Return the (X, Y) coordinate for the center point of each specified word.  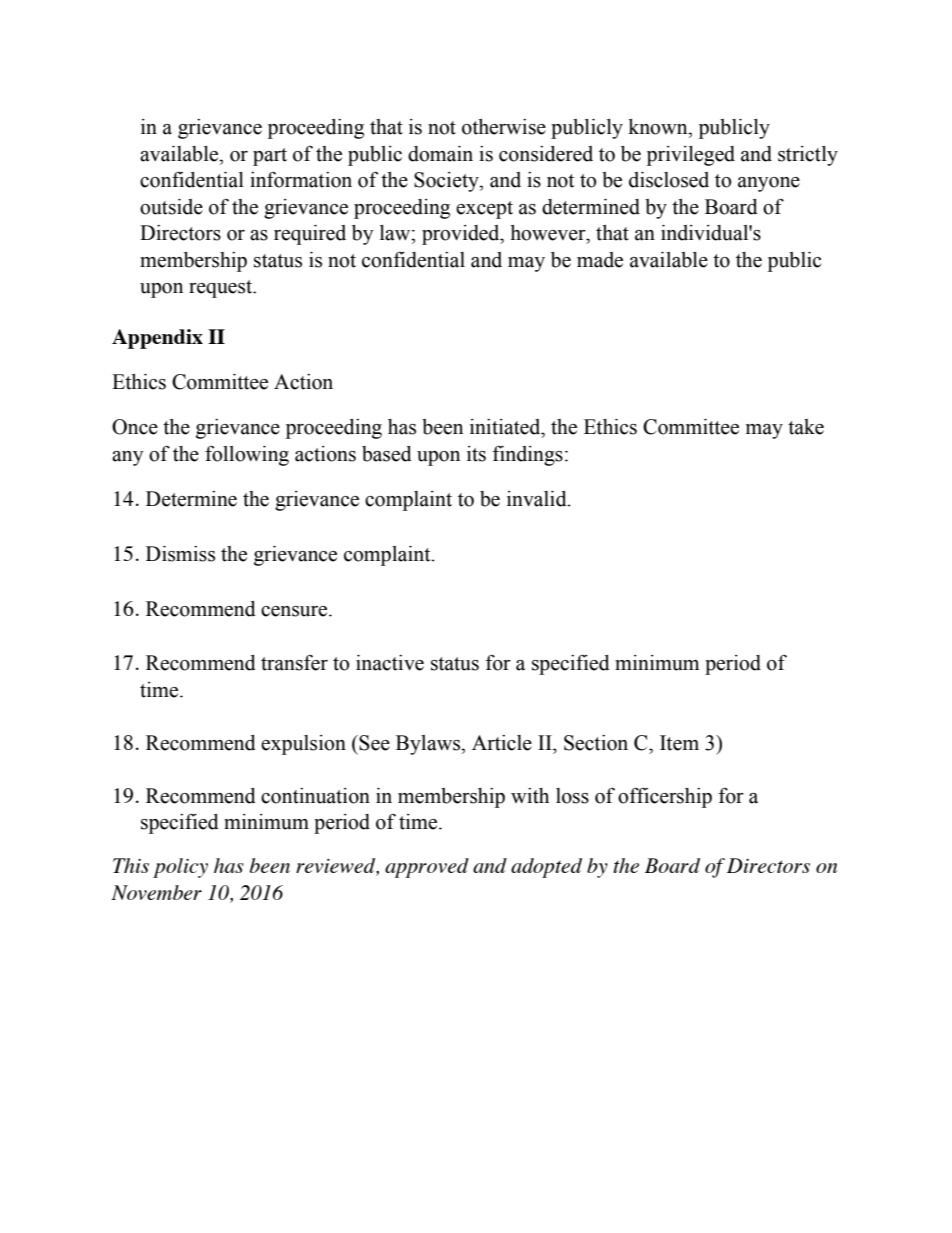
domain (440, 154)
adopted (546, 868)
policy (180, 868)
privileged (691, 156)
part (270, 157)
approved (427, 868)
